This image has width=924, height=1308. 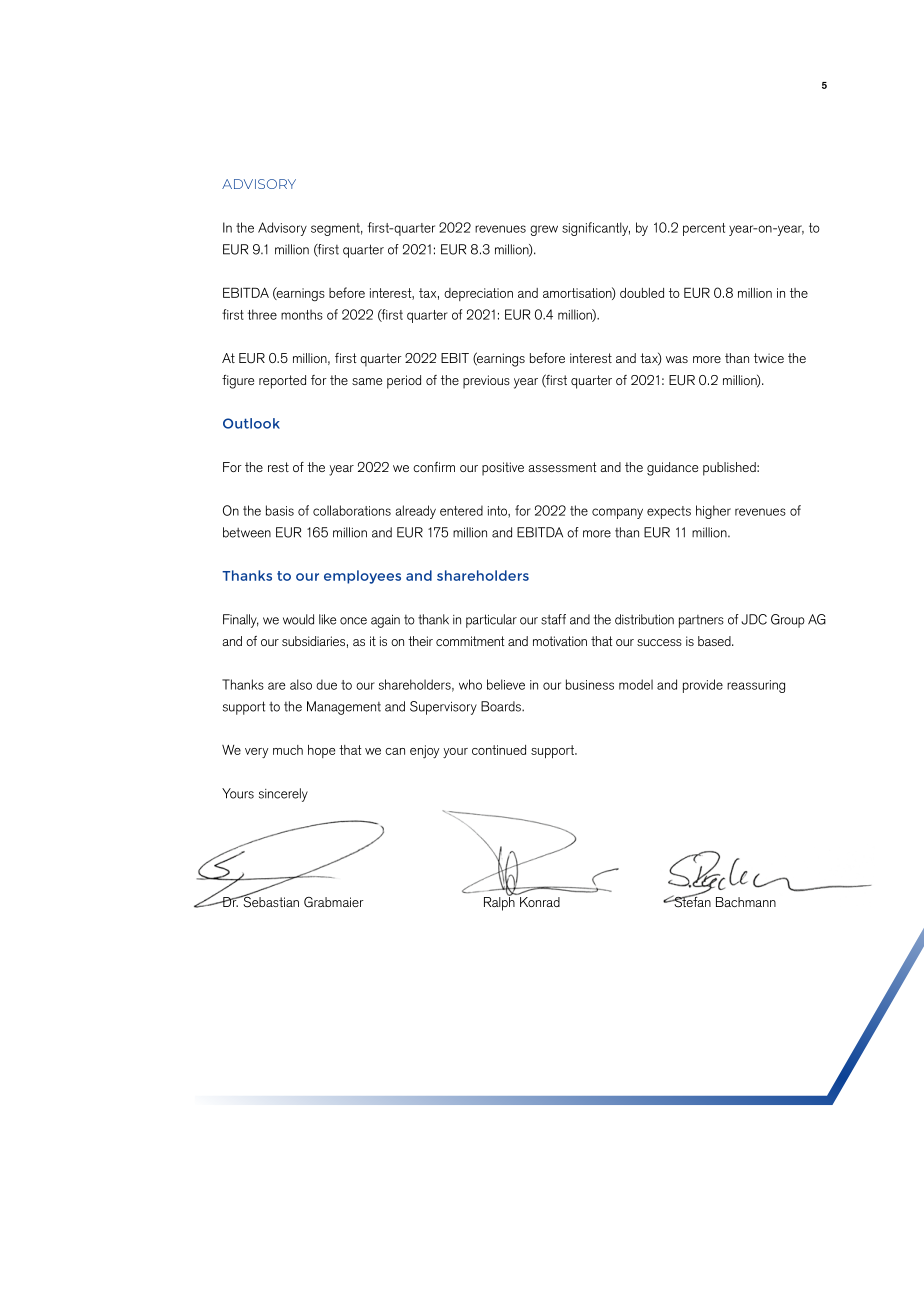 What do you see at coordinates (280, 510) in the image?
I see `basis` at bounding box center [280, 510].
